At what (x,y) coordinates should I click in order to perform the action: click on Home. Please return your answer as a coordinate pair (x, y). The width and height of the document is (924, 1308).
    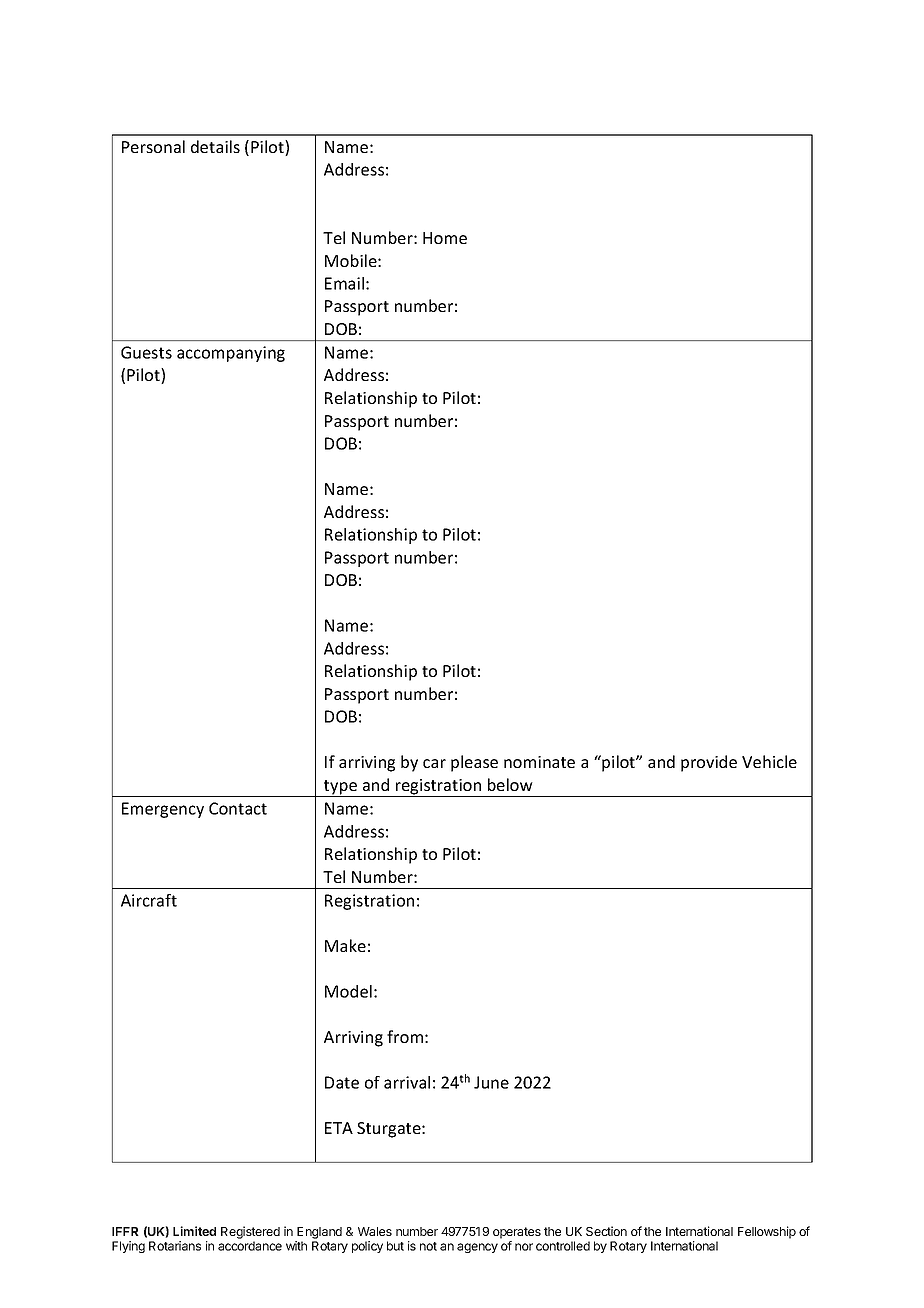
    Looking at the image, I should click on (445, 238).
